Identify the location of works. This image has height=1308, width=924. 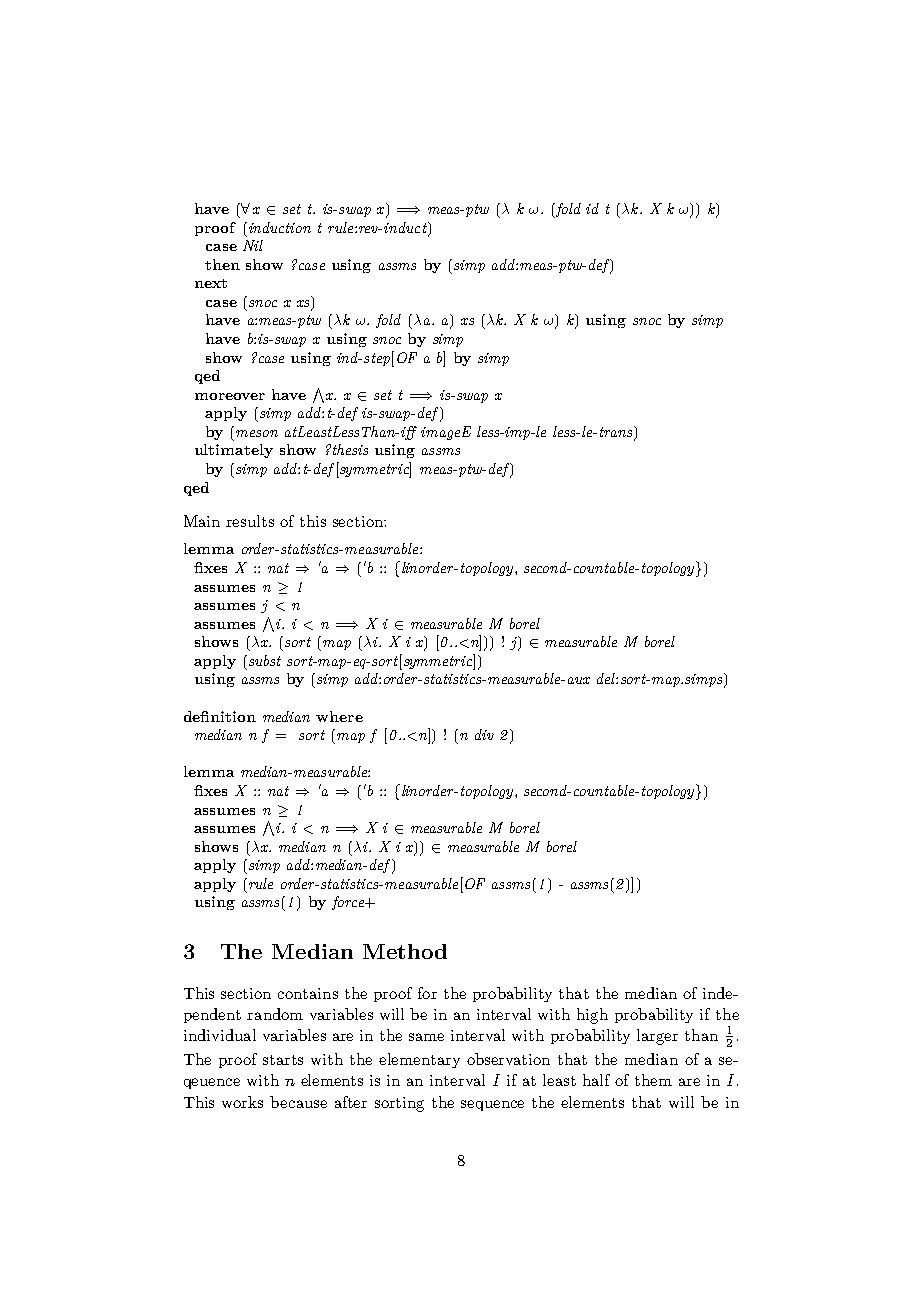
(242, 1102).
